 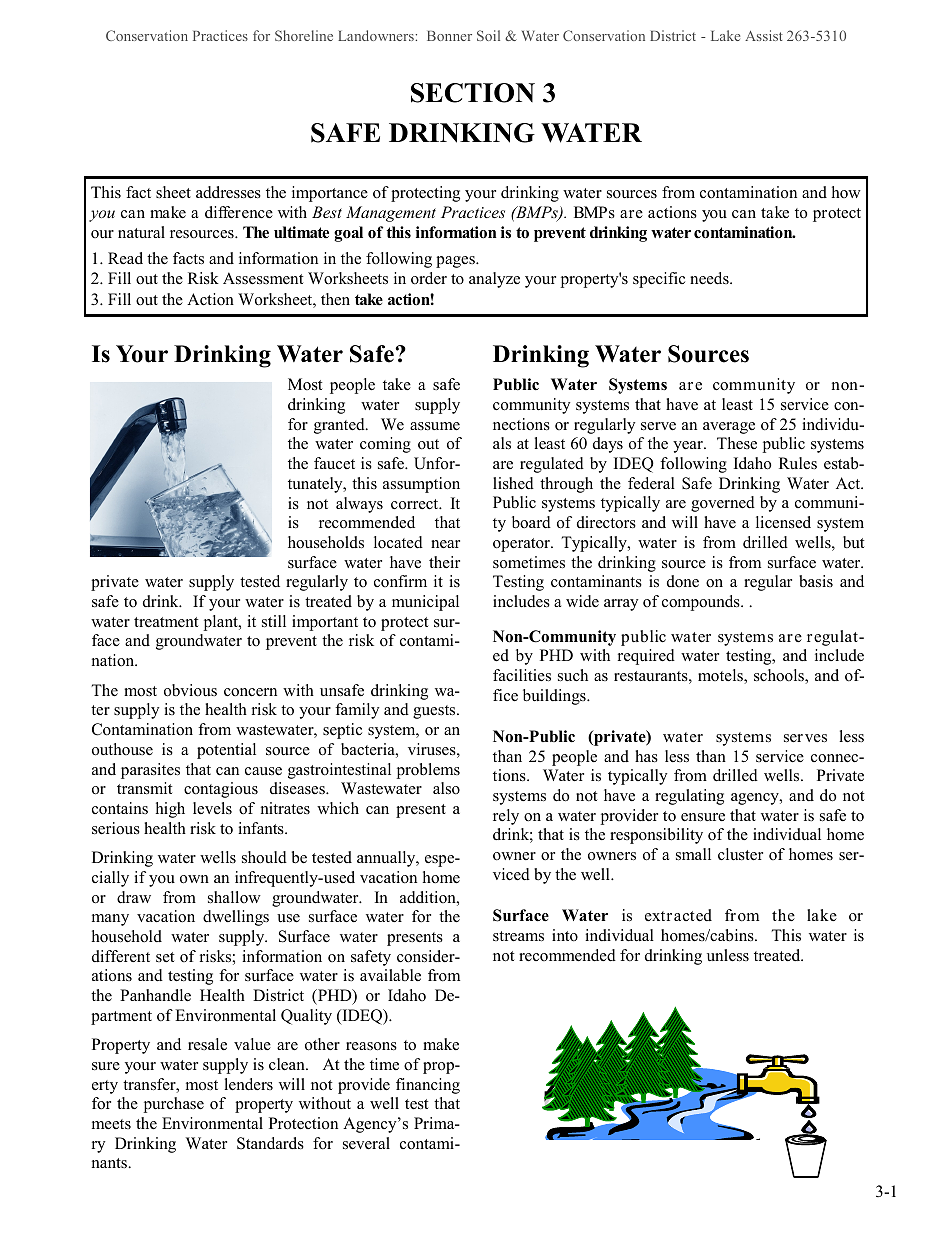 I want to click on needs, so click(x=710, y=278).
